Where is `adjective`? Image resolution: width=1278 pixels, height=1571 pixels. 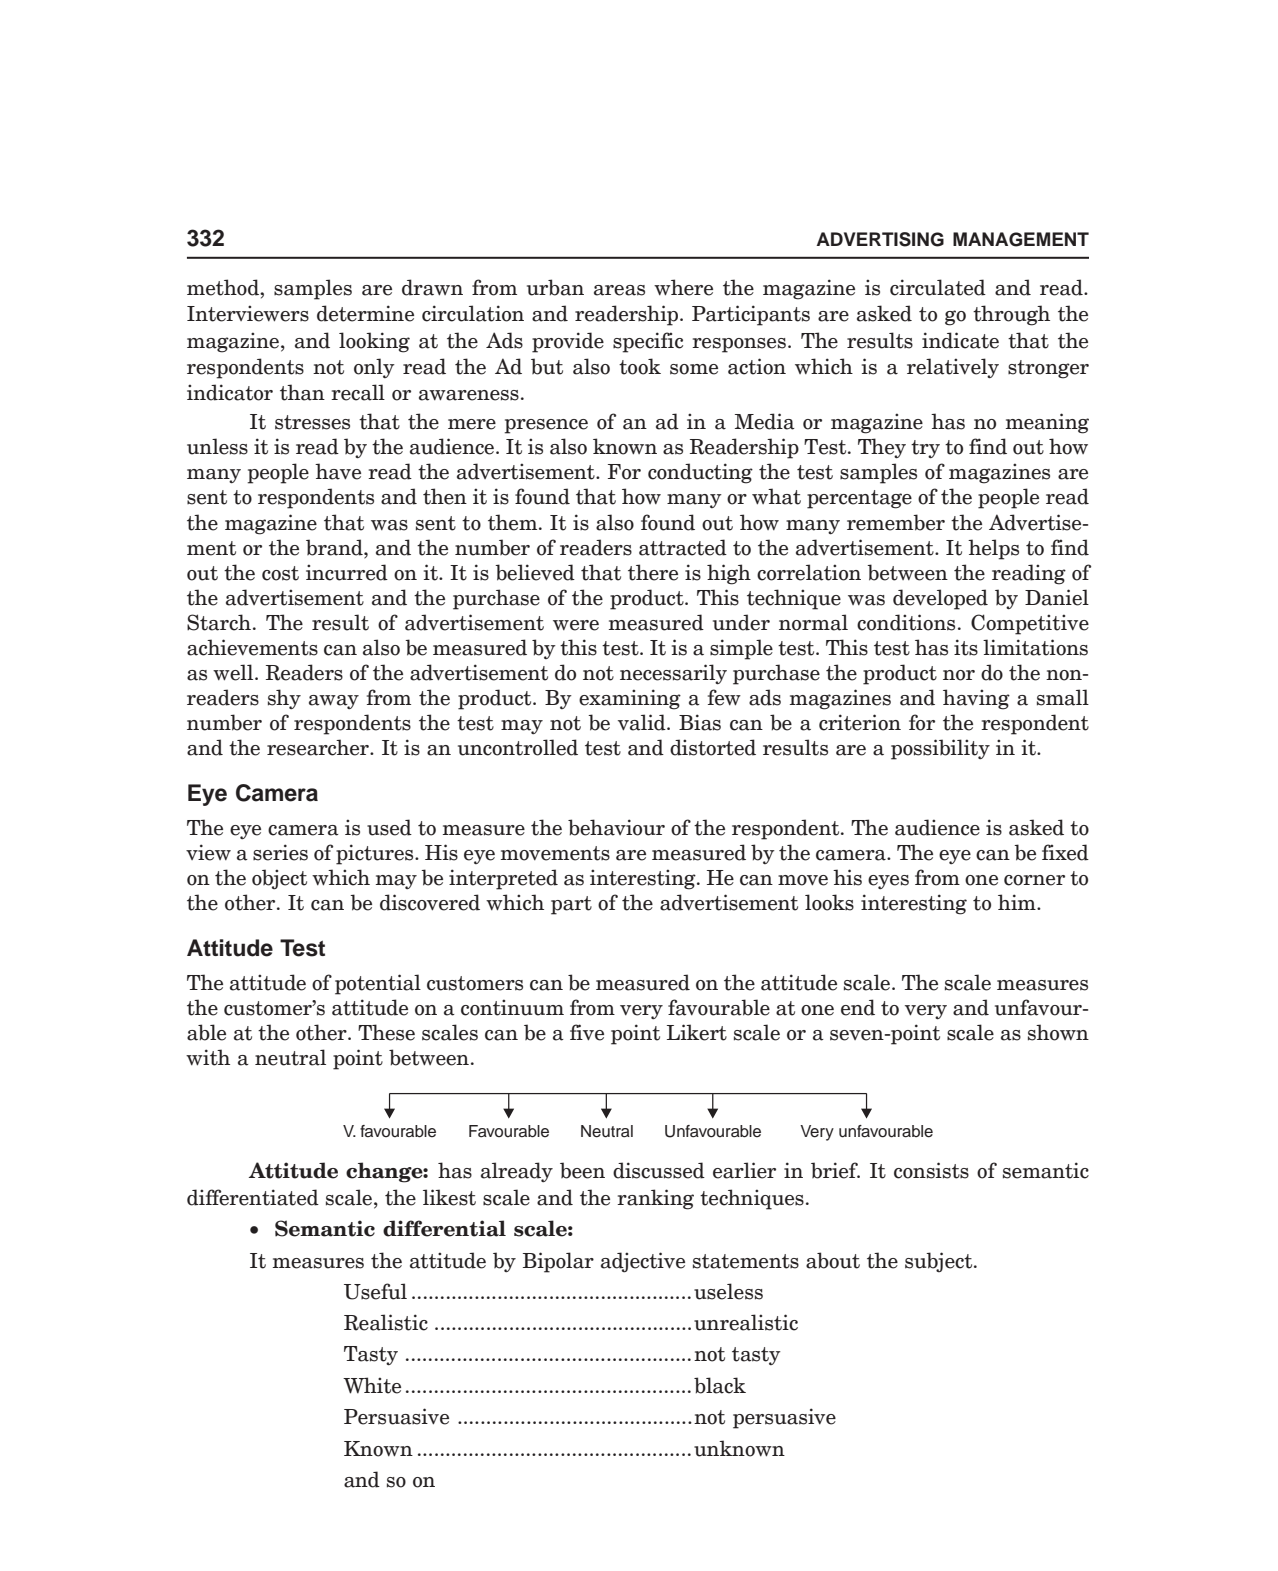
adjective is located at coordinates (643, 1262).
